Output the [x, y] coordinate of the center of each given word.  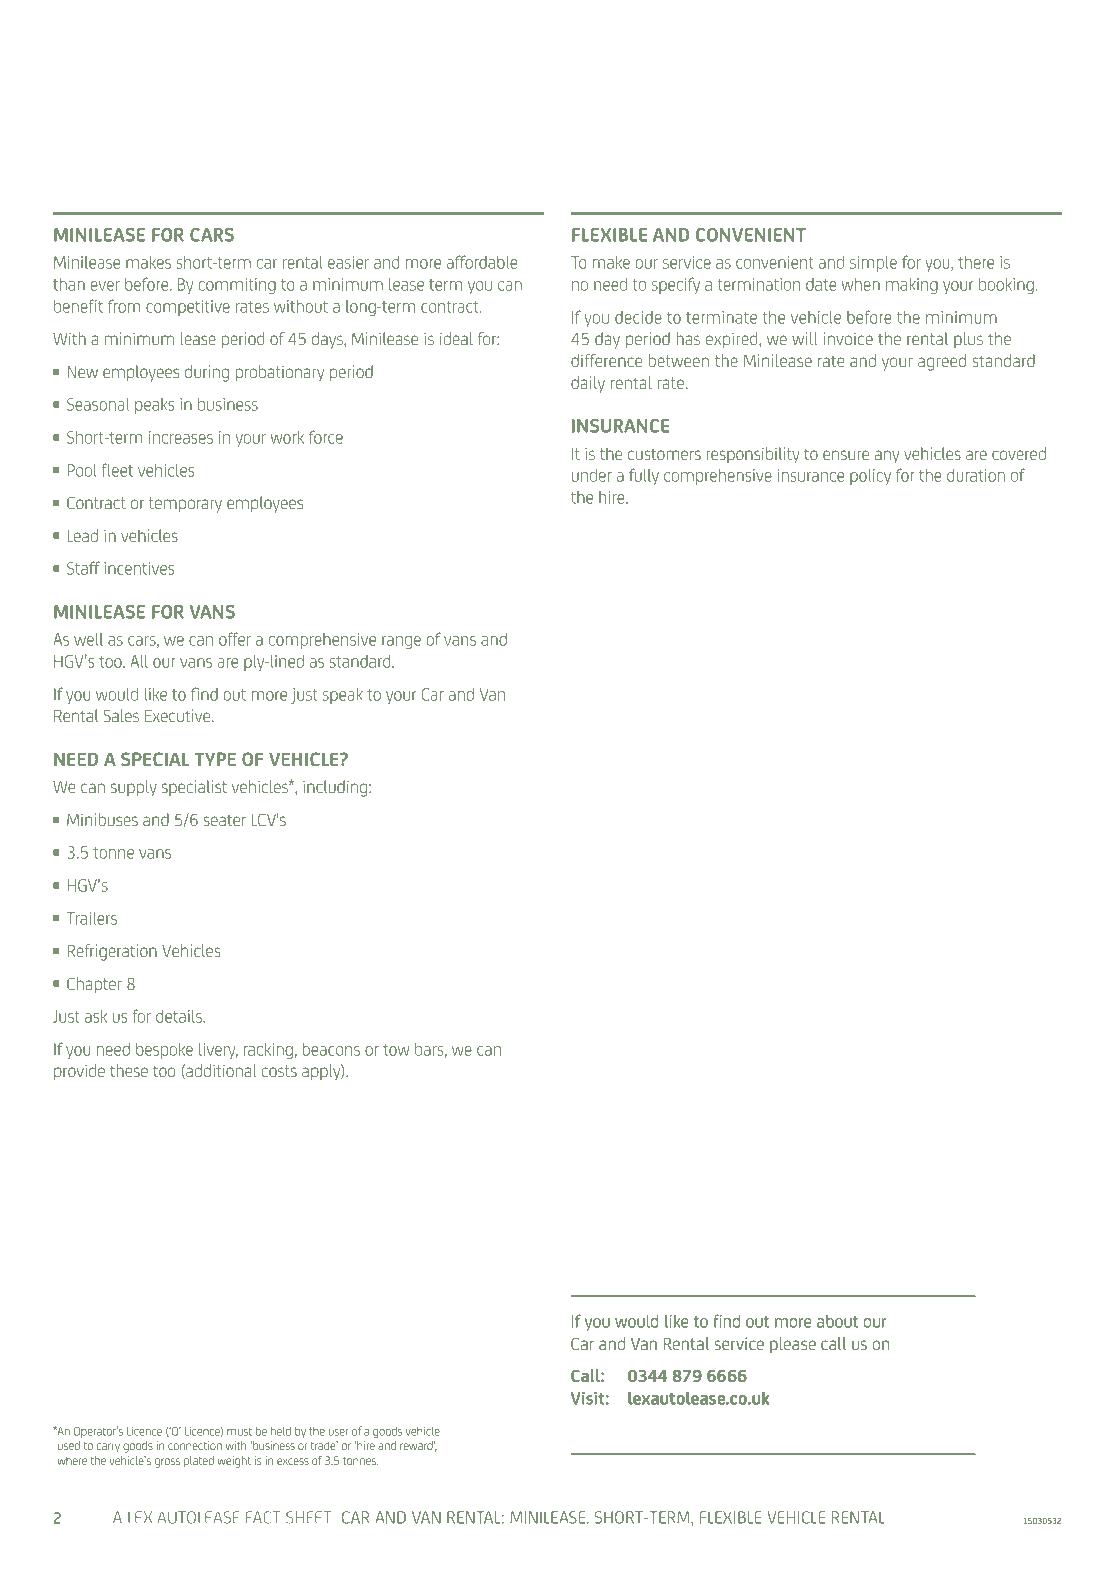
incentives [139, 568]
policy [870, 477]
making [912, 286]
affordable [482, 262]
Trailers [92, 918]
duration [976, 475]
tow [396, 1050]
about [837, 1321]
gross [167, 1463]
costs [279, 1071]
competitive [188, 308]
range [401, 642]
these [129, 1070]
